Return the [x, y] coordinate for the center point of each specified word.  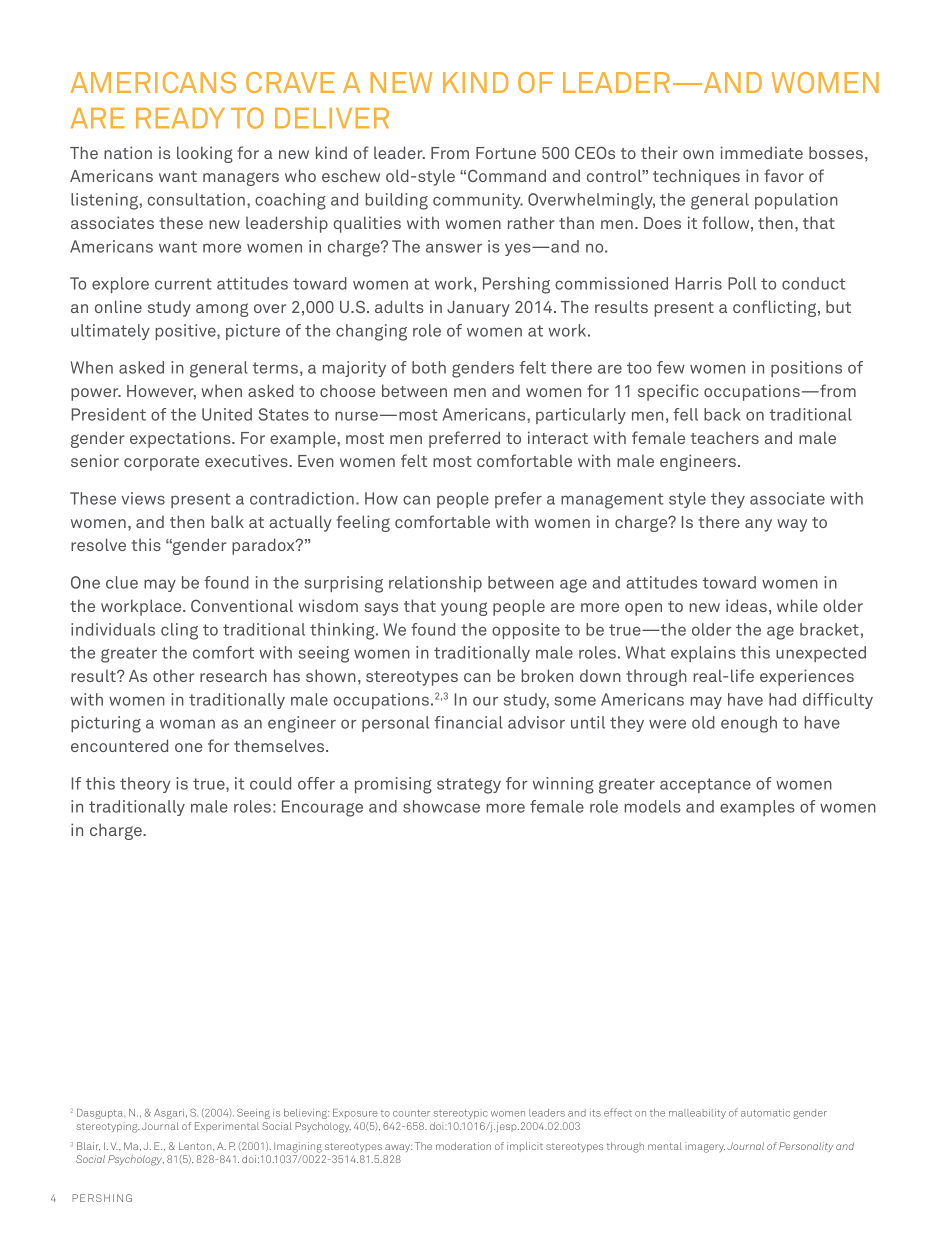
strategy [469, 786]
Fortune [506, 153]
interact [558, 437]
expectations [181, 439]
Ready [180, 118]
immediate [762, 152]
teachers [725, 437]
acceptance [705, 785]
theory [145, 785]
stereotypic [461, 1114]
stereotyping [107, 1127]
